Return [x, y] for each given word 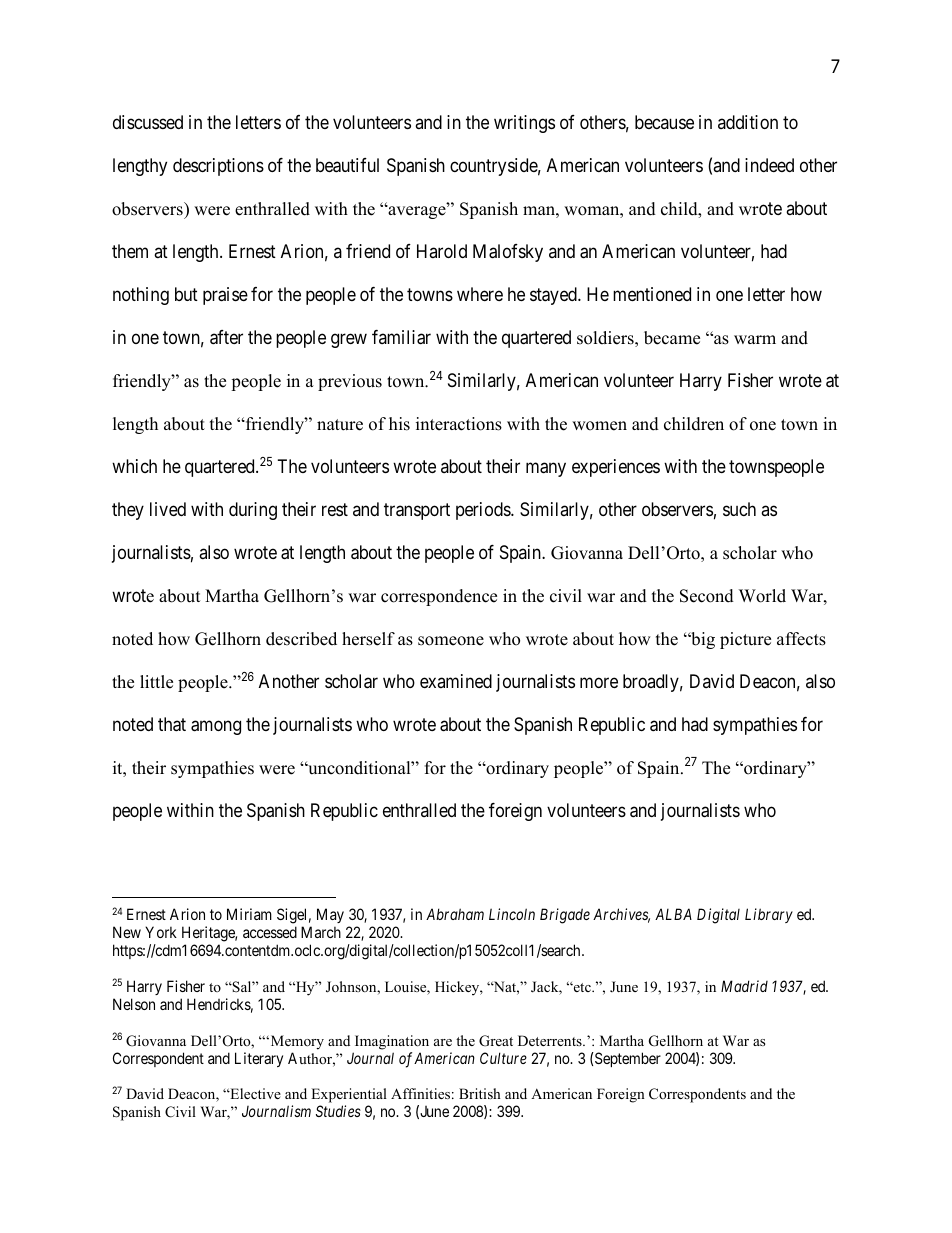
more [599, 682]
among [216, 727]
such [739, 509]
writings [524, 124]
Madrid [744, 986]
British [480, 1093]
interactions [459, 424]
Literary [259, 1059]
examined [456, 681]
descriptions [218, 167]
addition [748, 122]
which [134, 466]
